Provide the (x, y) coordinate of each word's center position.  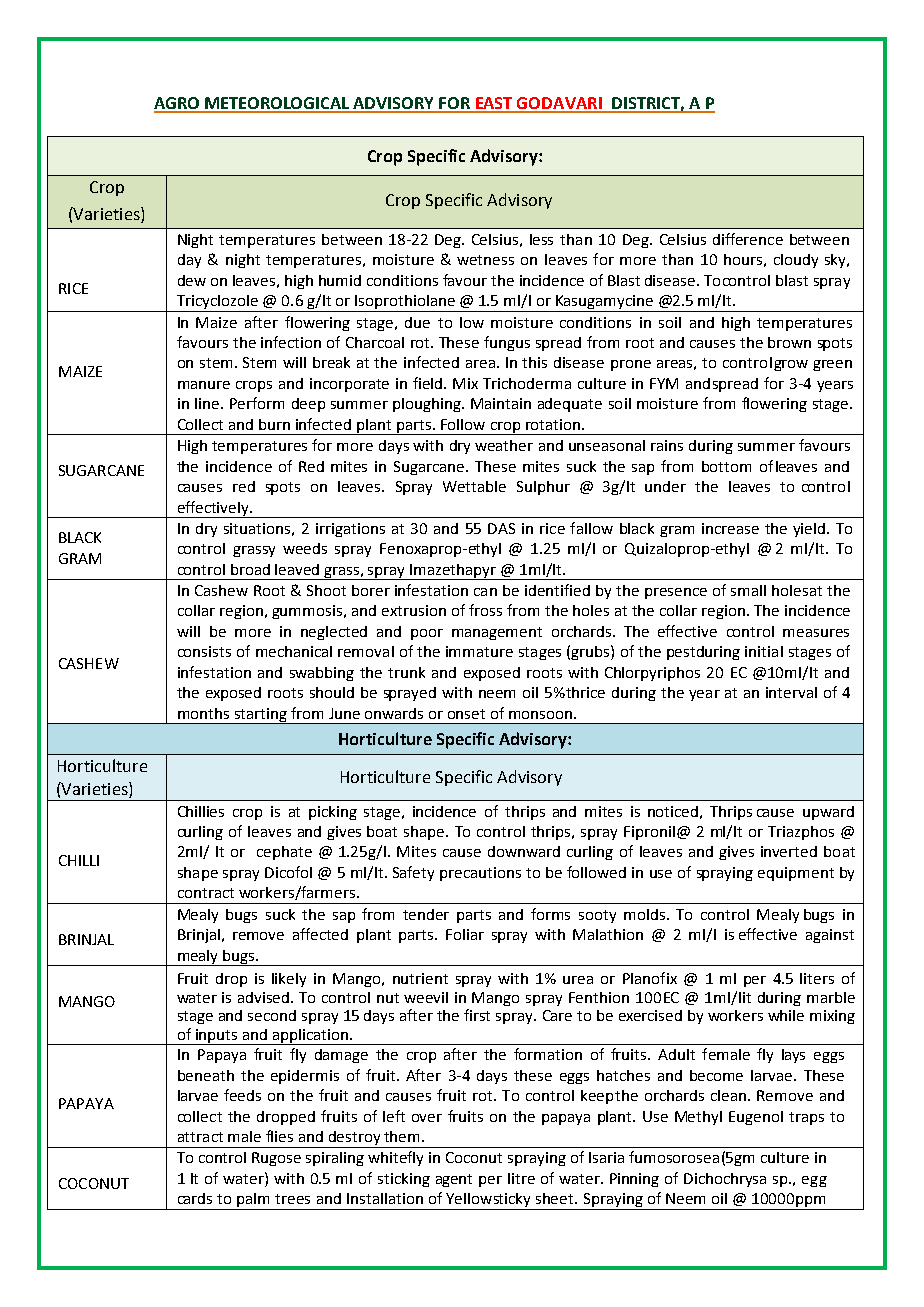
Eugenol (756, 1118)
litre (521, 1178)
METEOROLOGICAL (277, 104)
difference (748, 239)
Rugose (276, 1159)
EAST (495, 104)
